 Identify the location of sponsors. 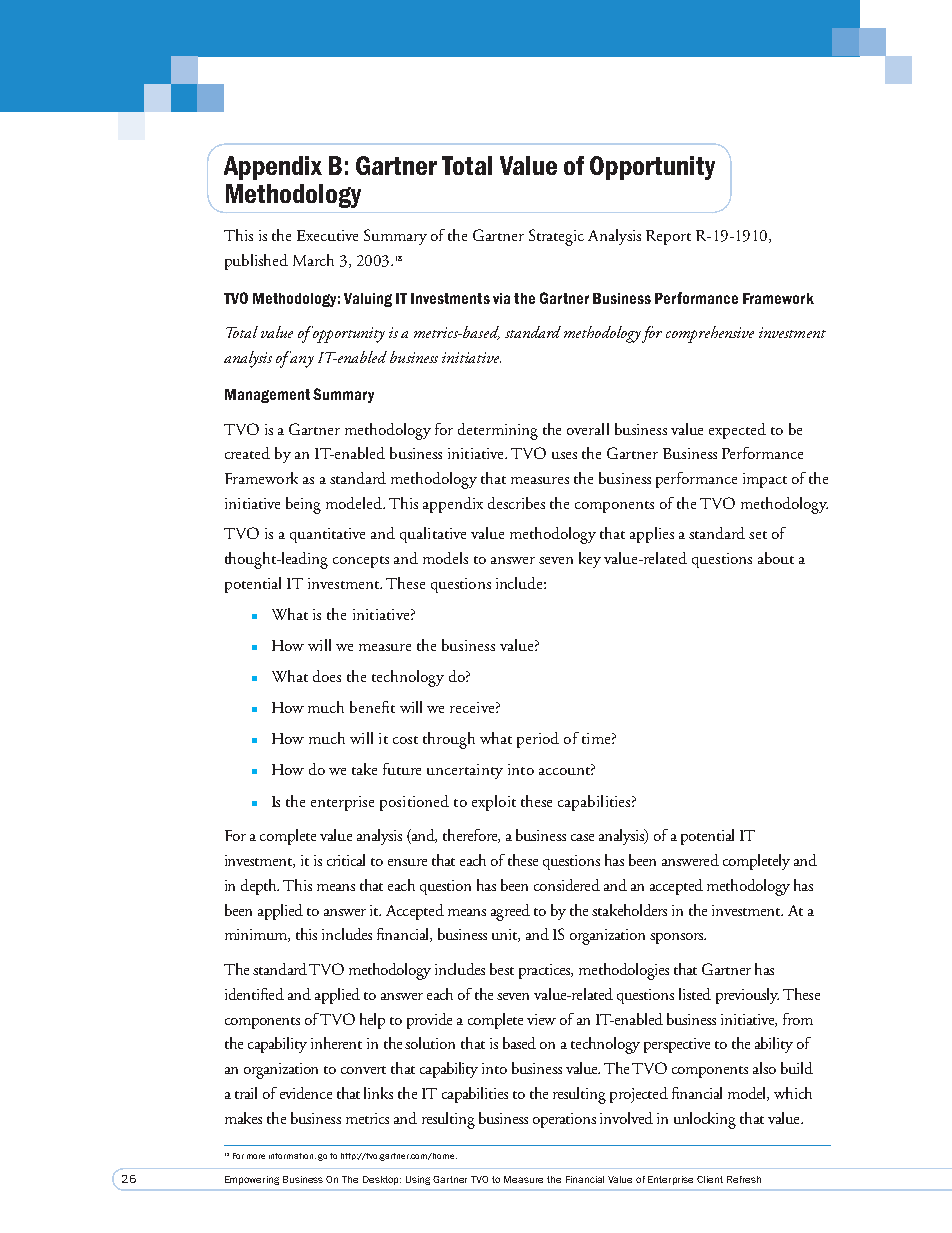
(678, 938).
